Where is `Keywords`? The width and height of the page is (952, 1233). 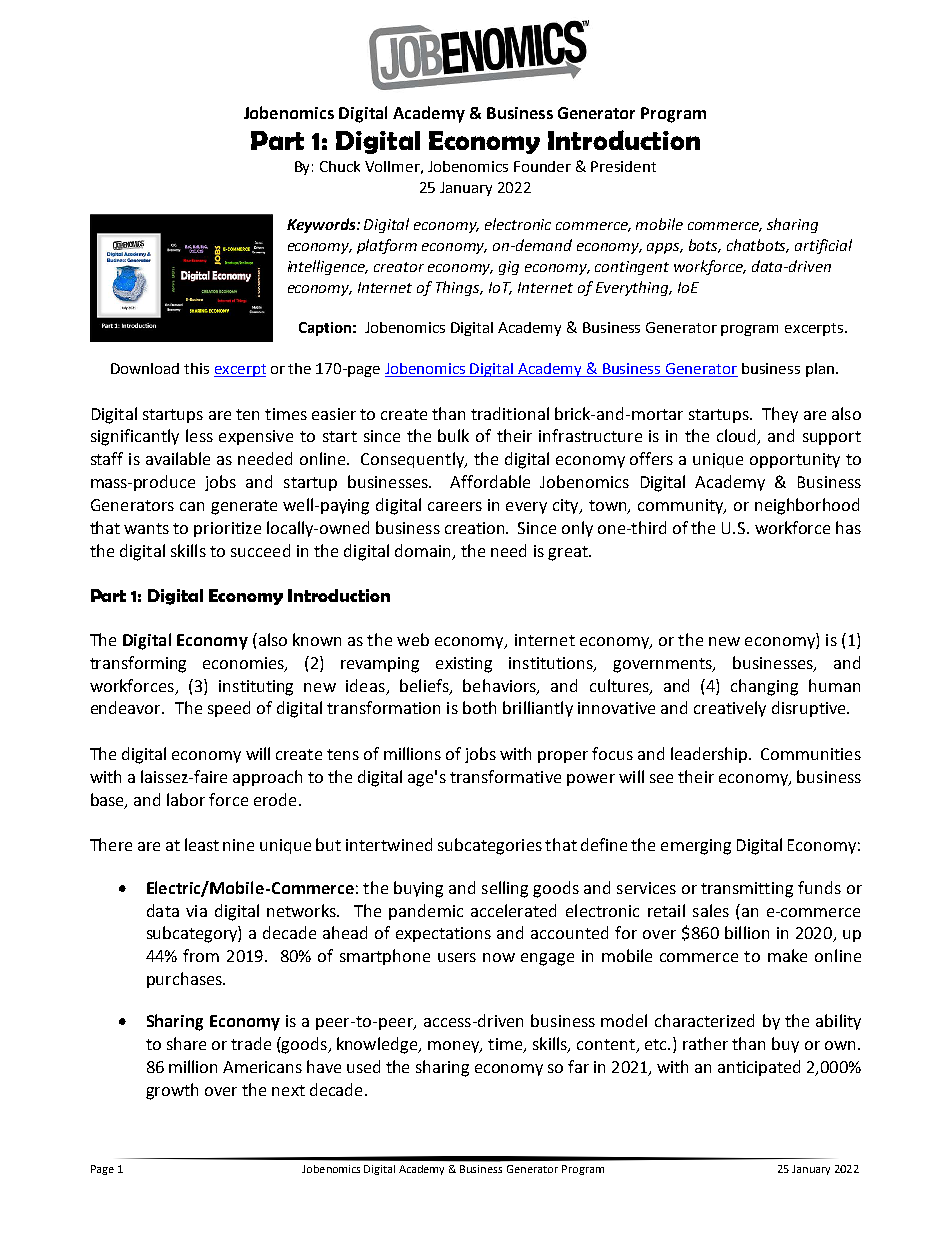
Keywords is located at coordinates (322, 225).
